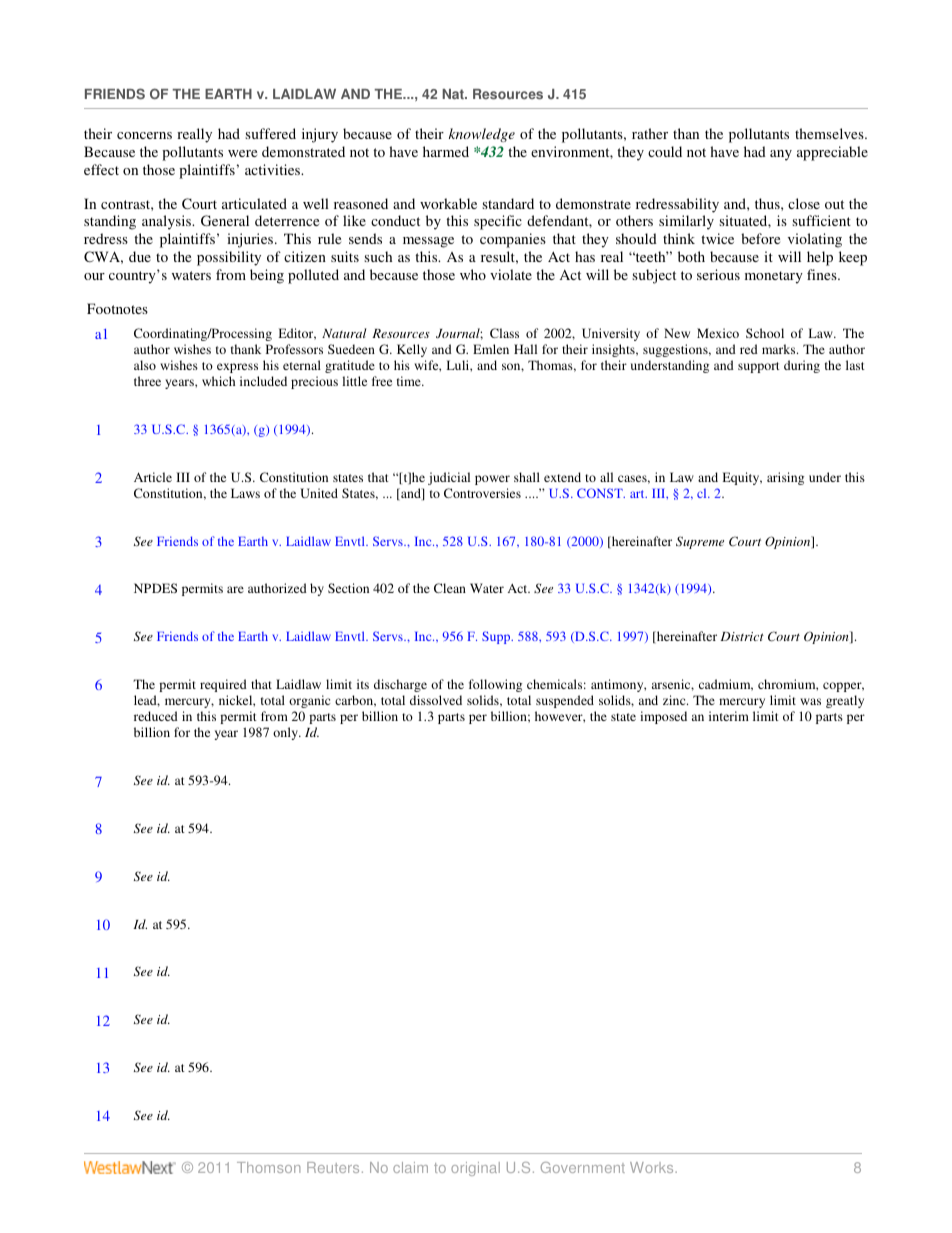 The height and width of the screenshot is (1233, 952). Describe the element at coordinates (268, 1167) in the screenshot. I see `Thomson` at that location.
